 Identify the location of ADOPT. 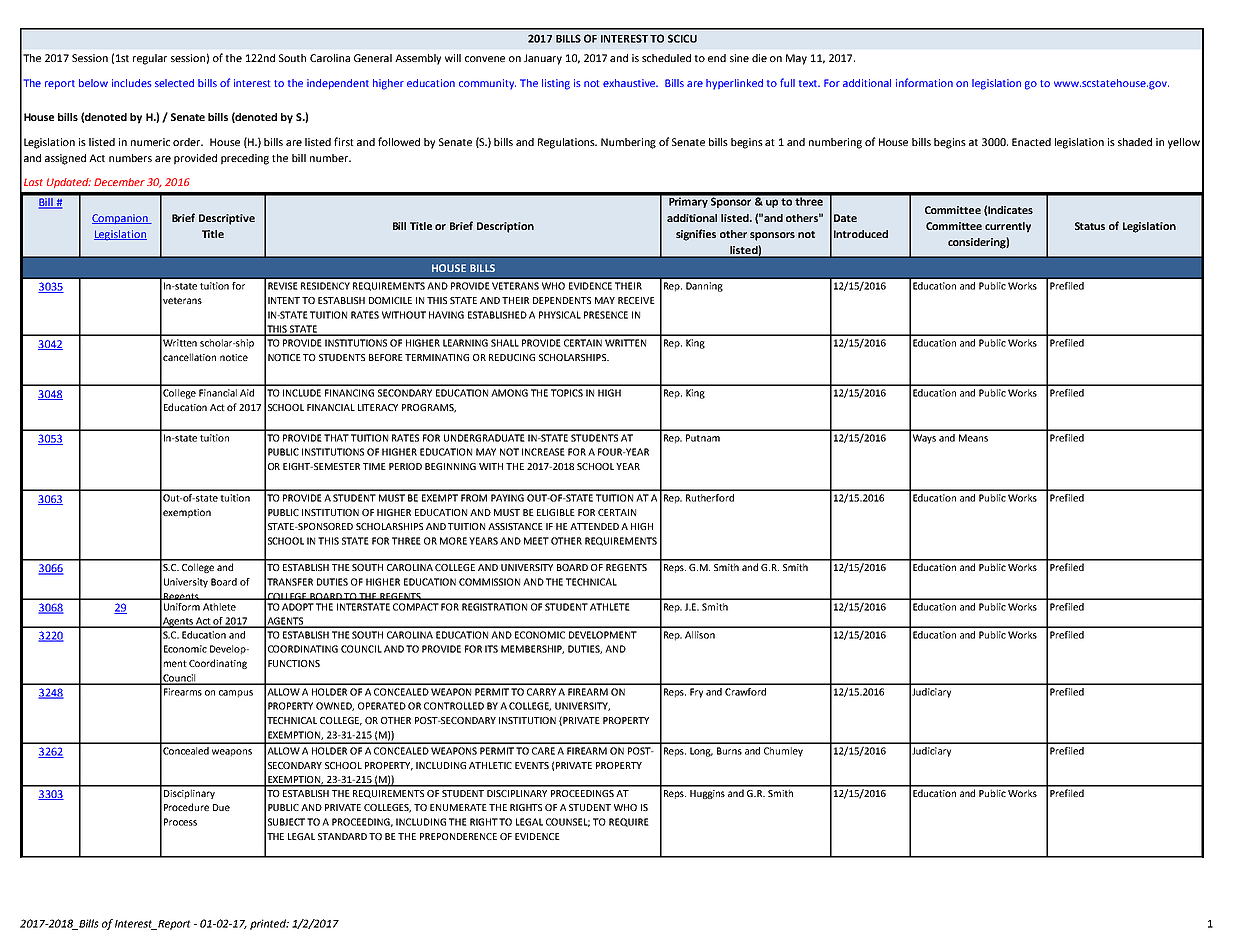
(298, 607).
